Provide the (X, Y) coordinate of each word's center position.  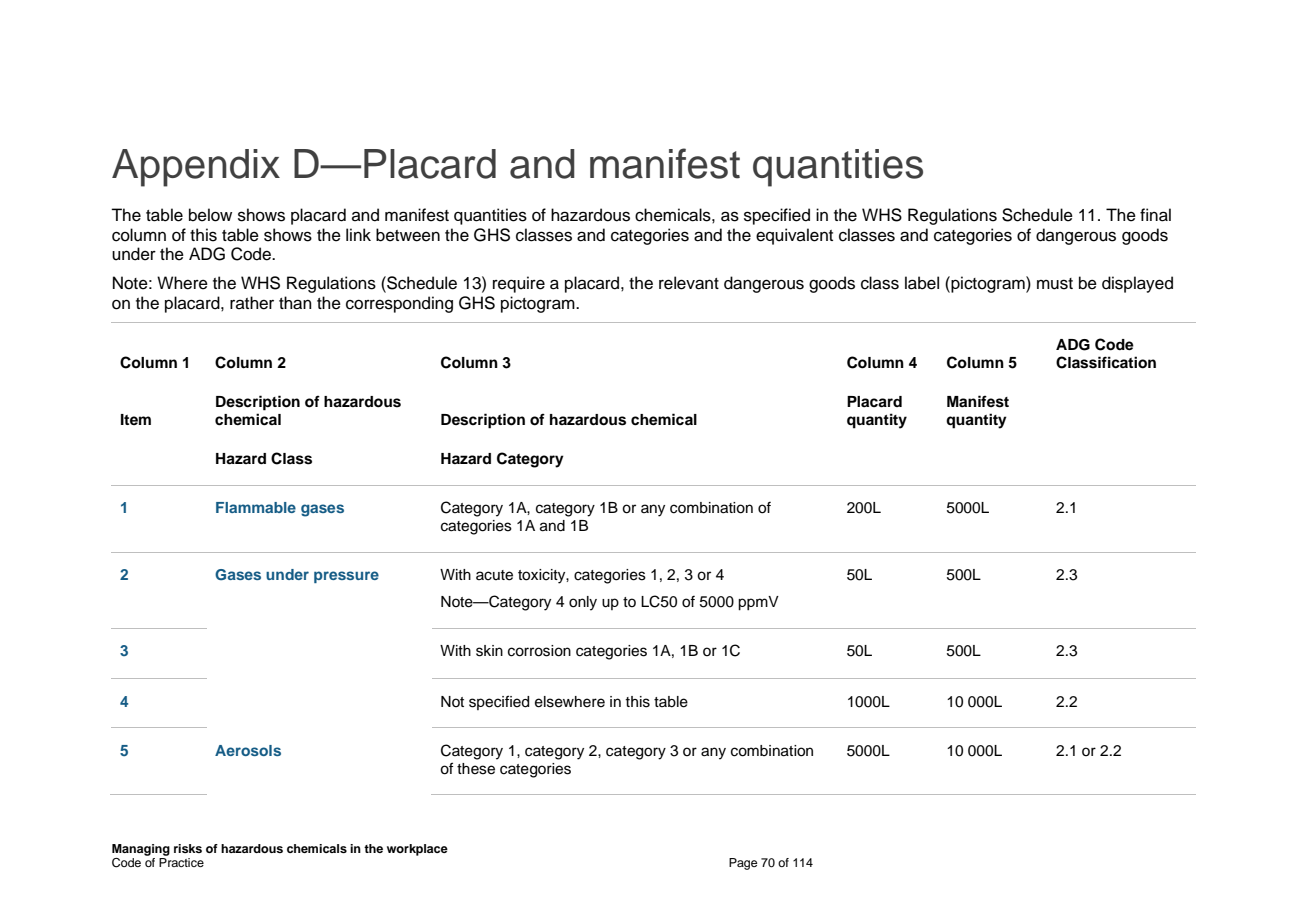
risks (188, 848)
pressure (346, 577)
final (1155, 215)
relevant (689, 283)
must (1055, 284)
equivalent (794, 236)
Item (136, 419)
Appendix (196, 168)
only (583, 603)
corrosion (539, 651)
